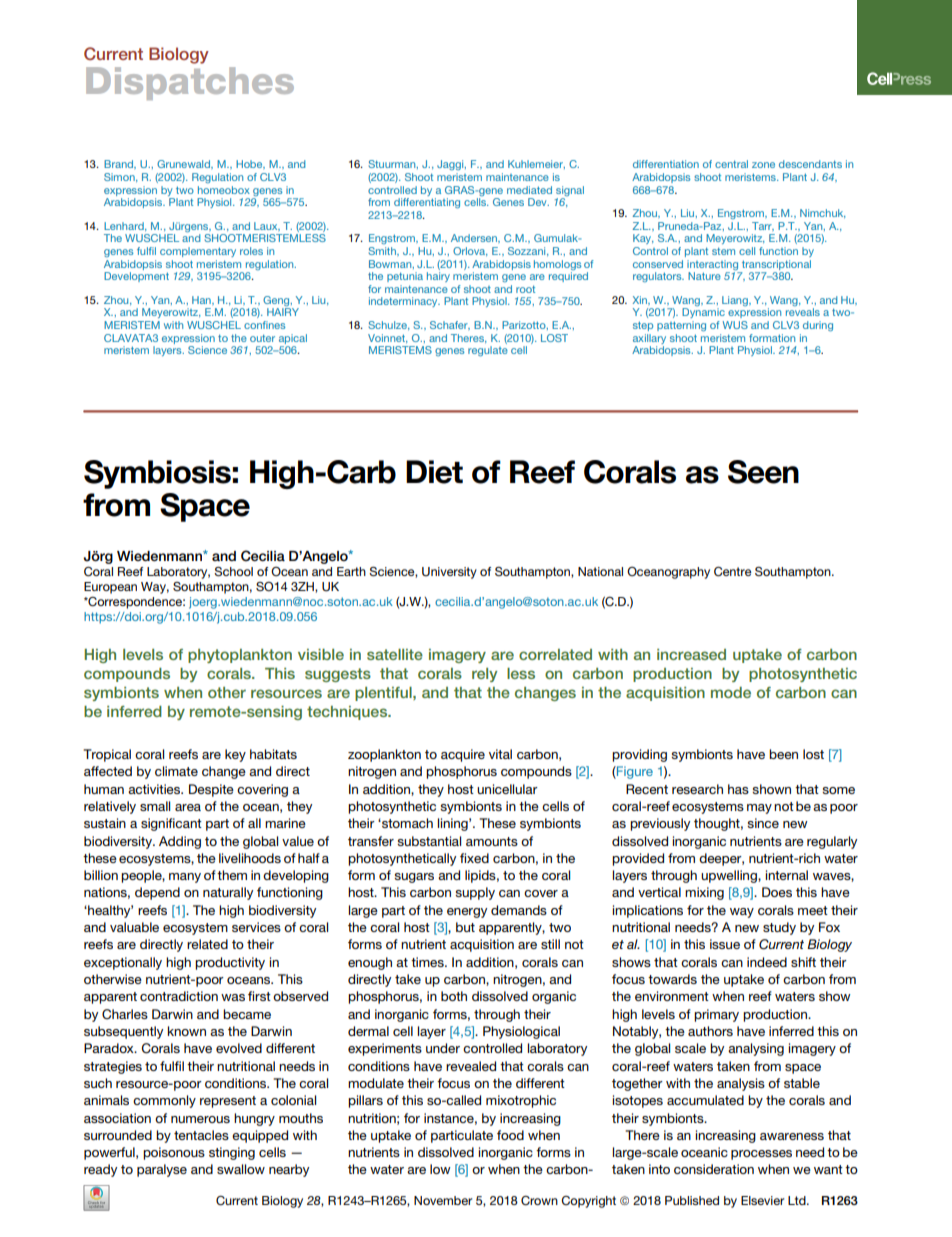  I want to click on indeed, so click(767, 962).
